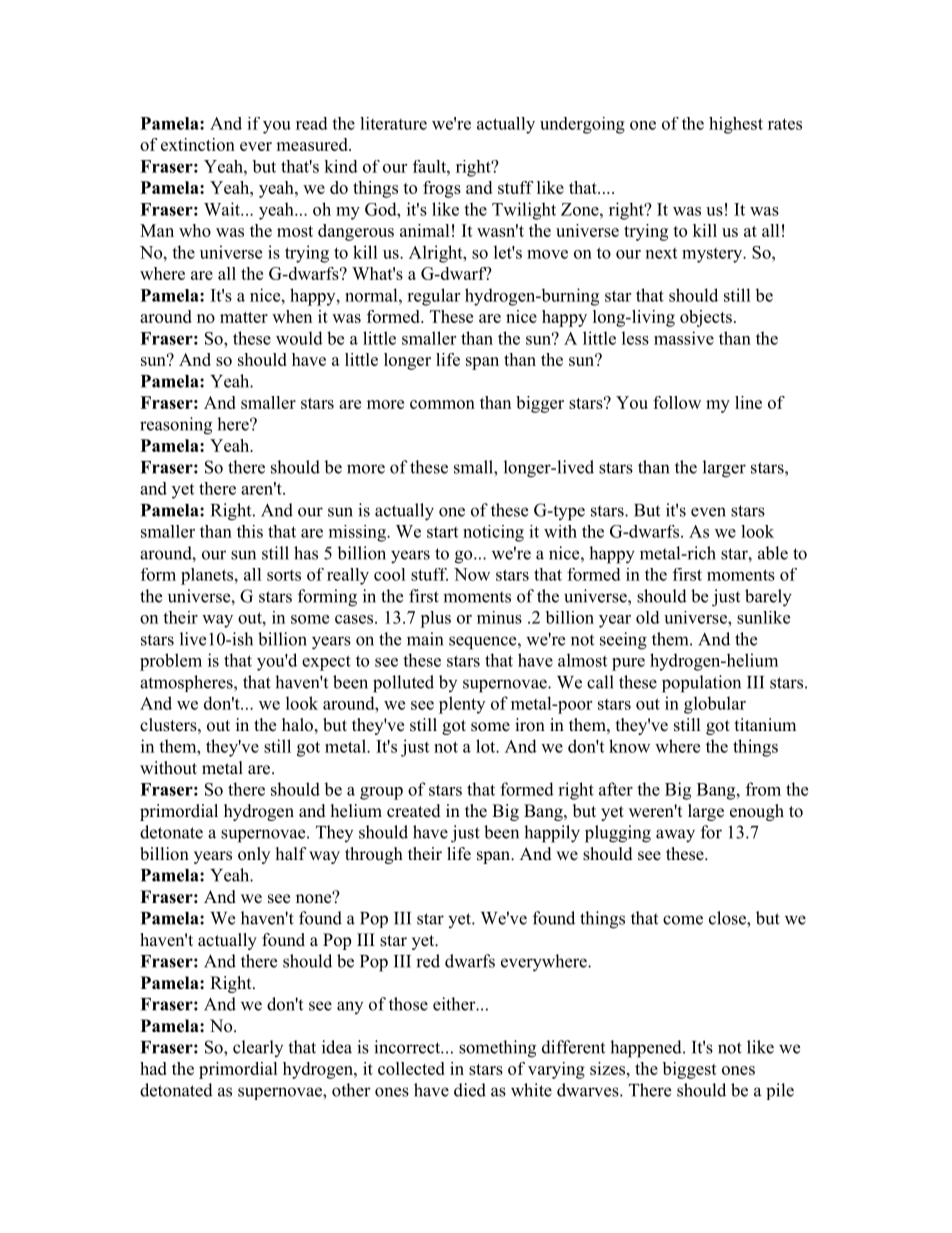 The image size is (952, 1233). I want to click on common, so click(442, 404).
